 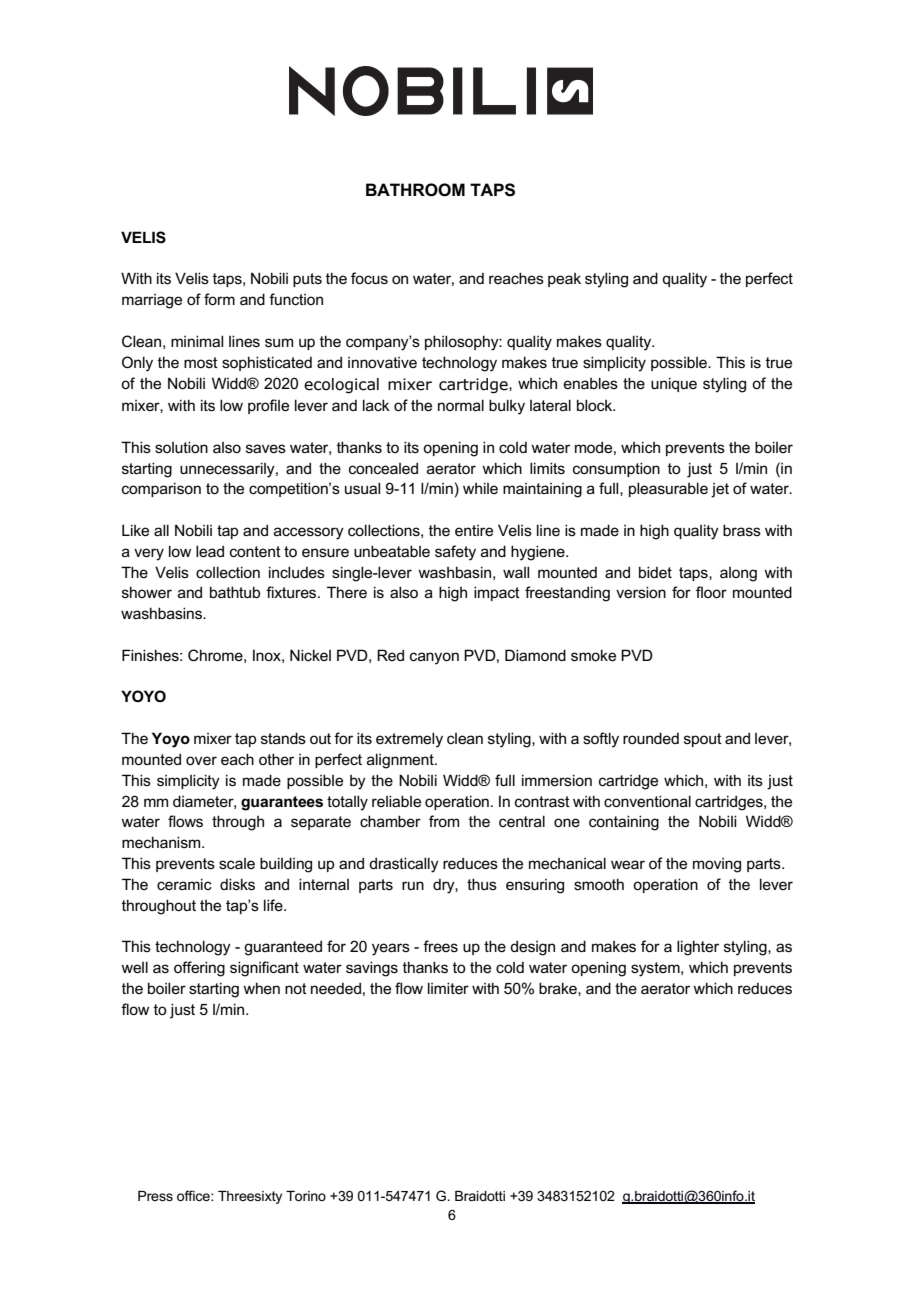 I want to click on form, so click(x=219, y=299).
